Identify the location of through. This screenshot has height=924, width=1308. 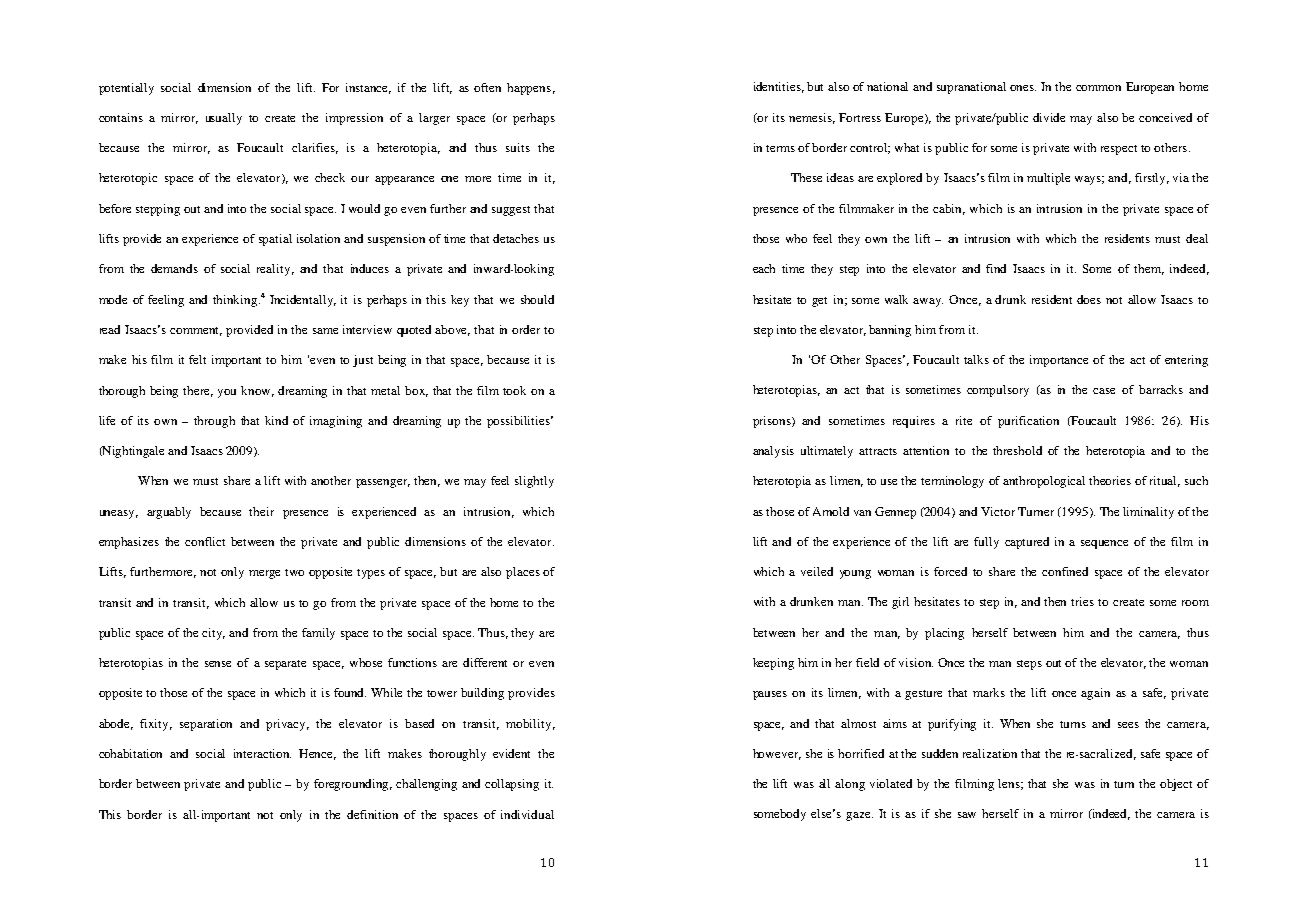
(214, 422).
